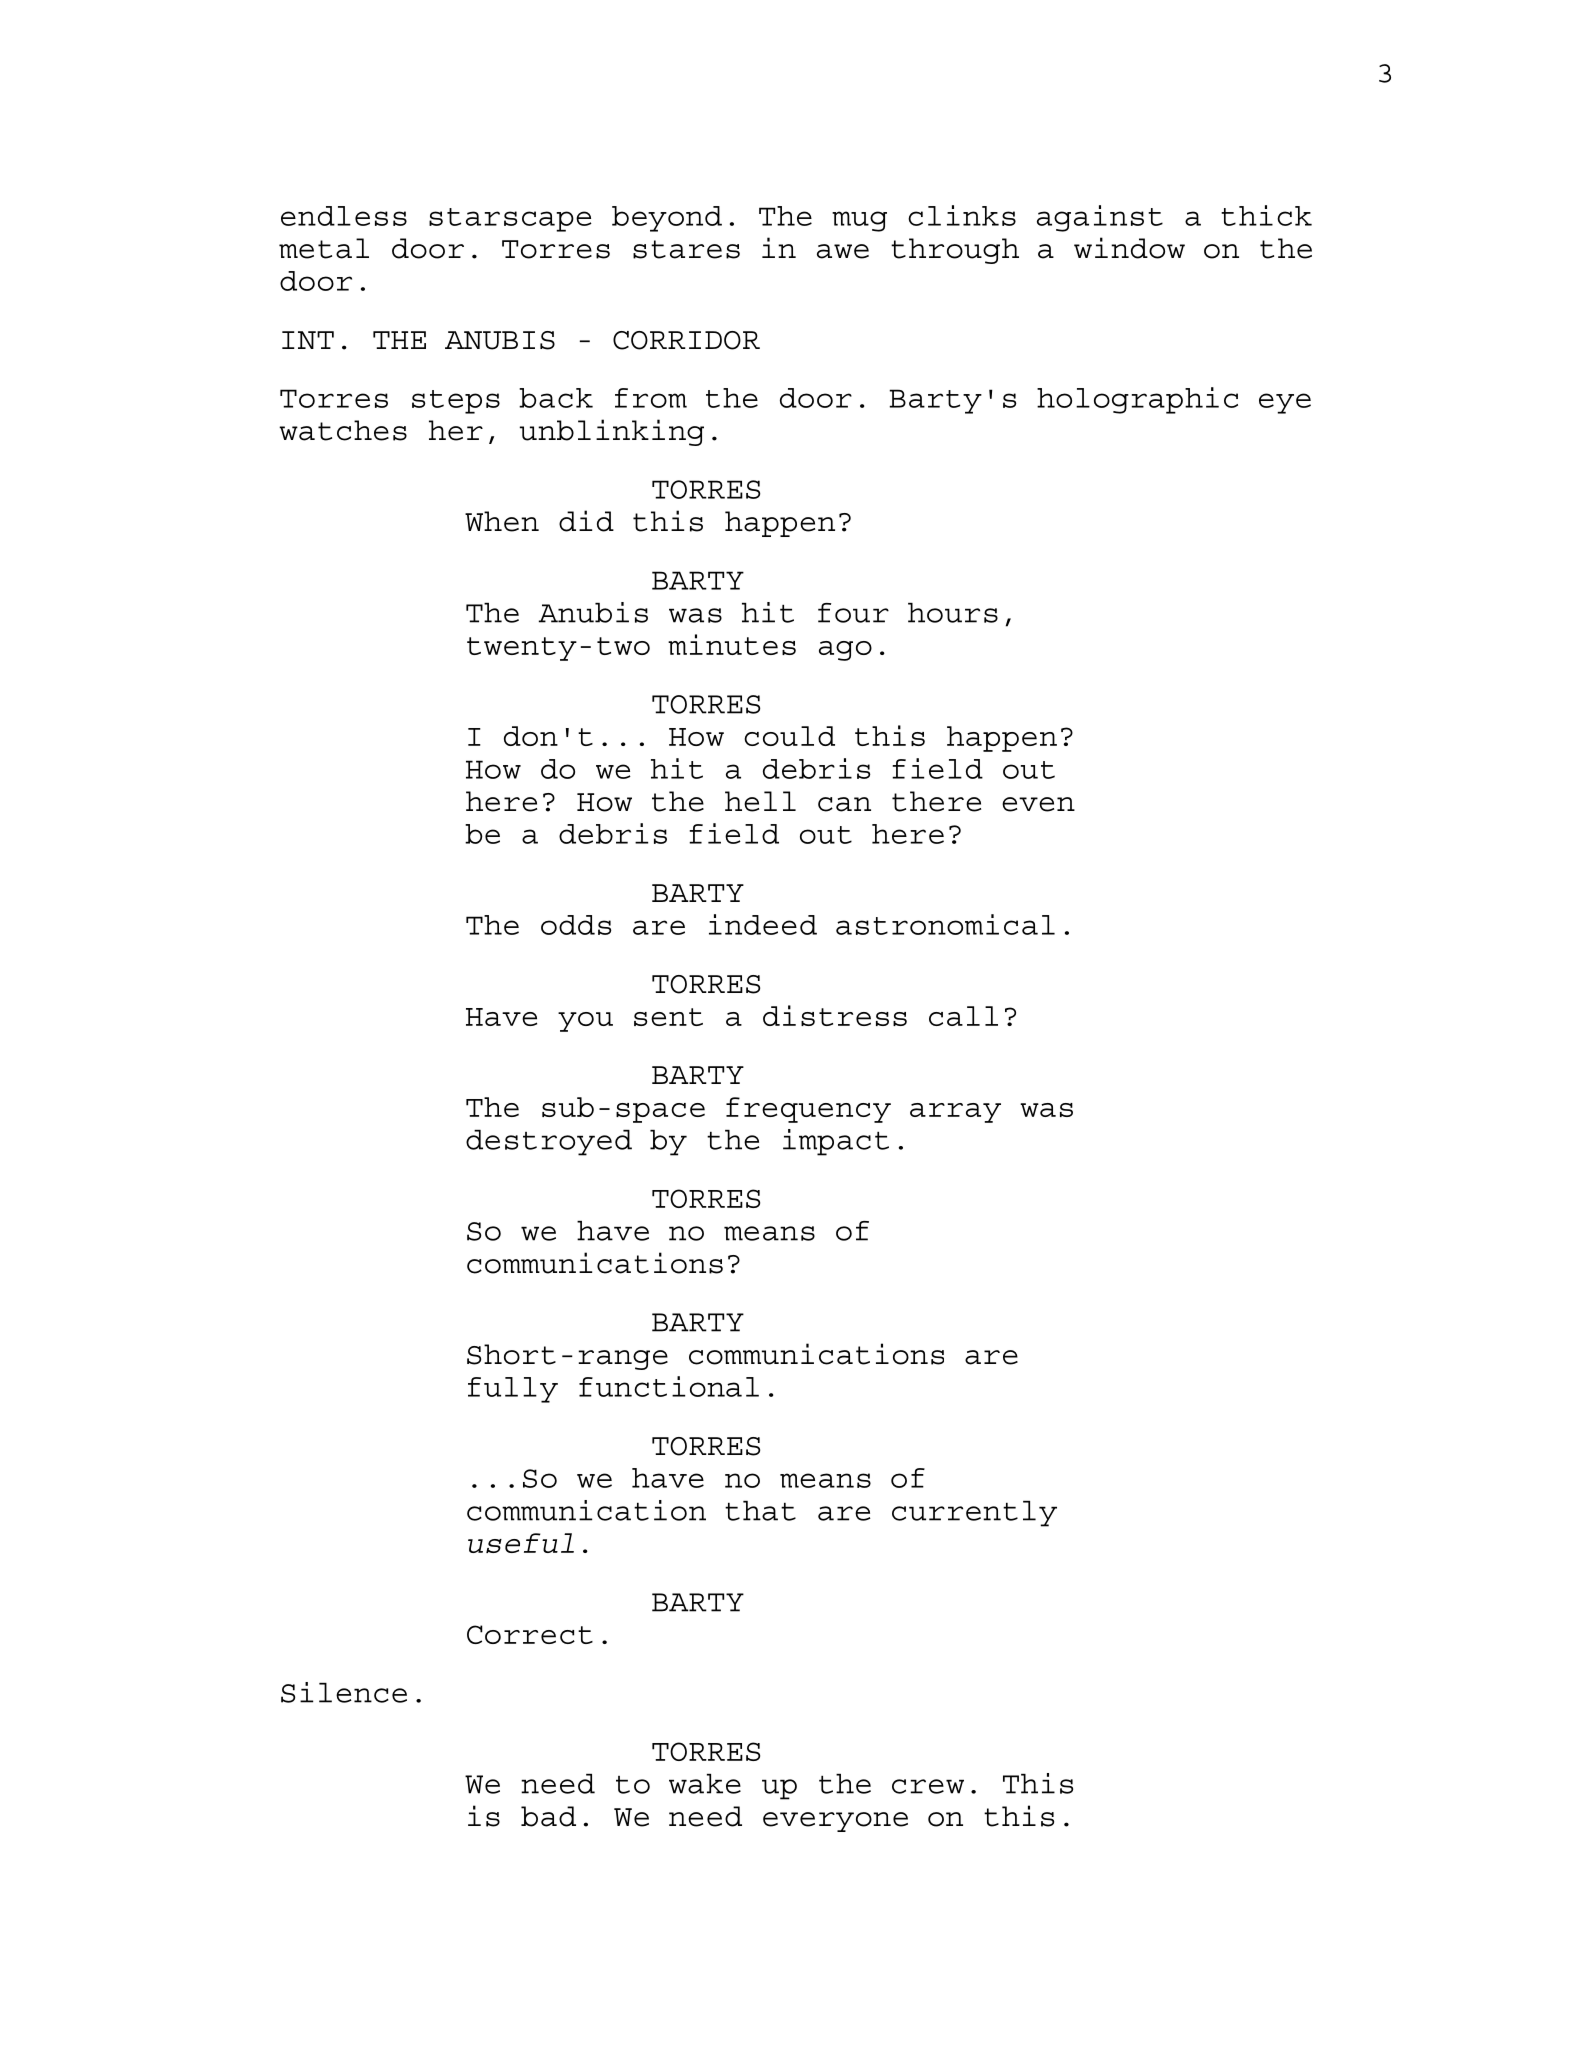 This screenshot has height=2046, width=1581. I want to click on call, so click(963, 1016).
